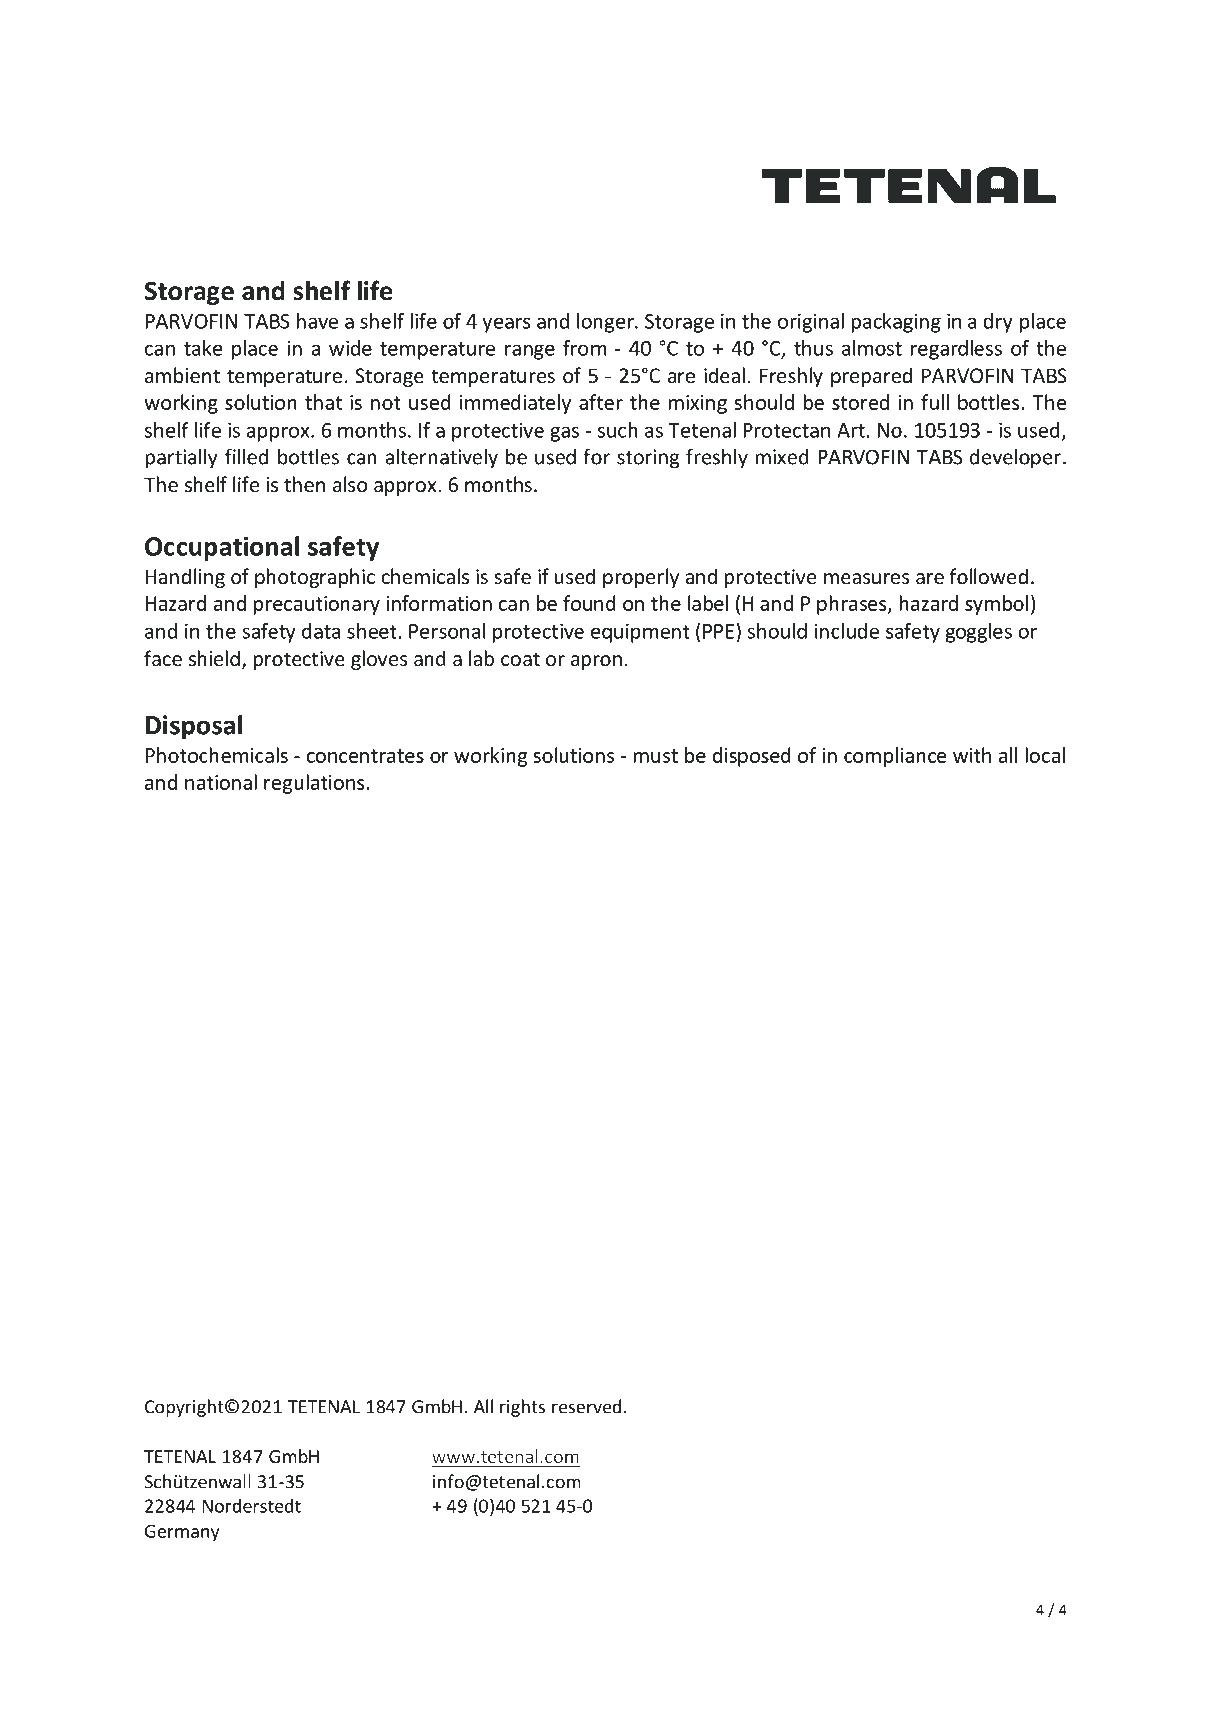 The height and width of the image is (1711, 1210). I want to click on rights, so click(522, 1408).
